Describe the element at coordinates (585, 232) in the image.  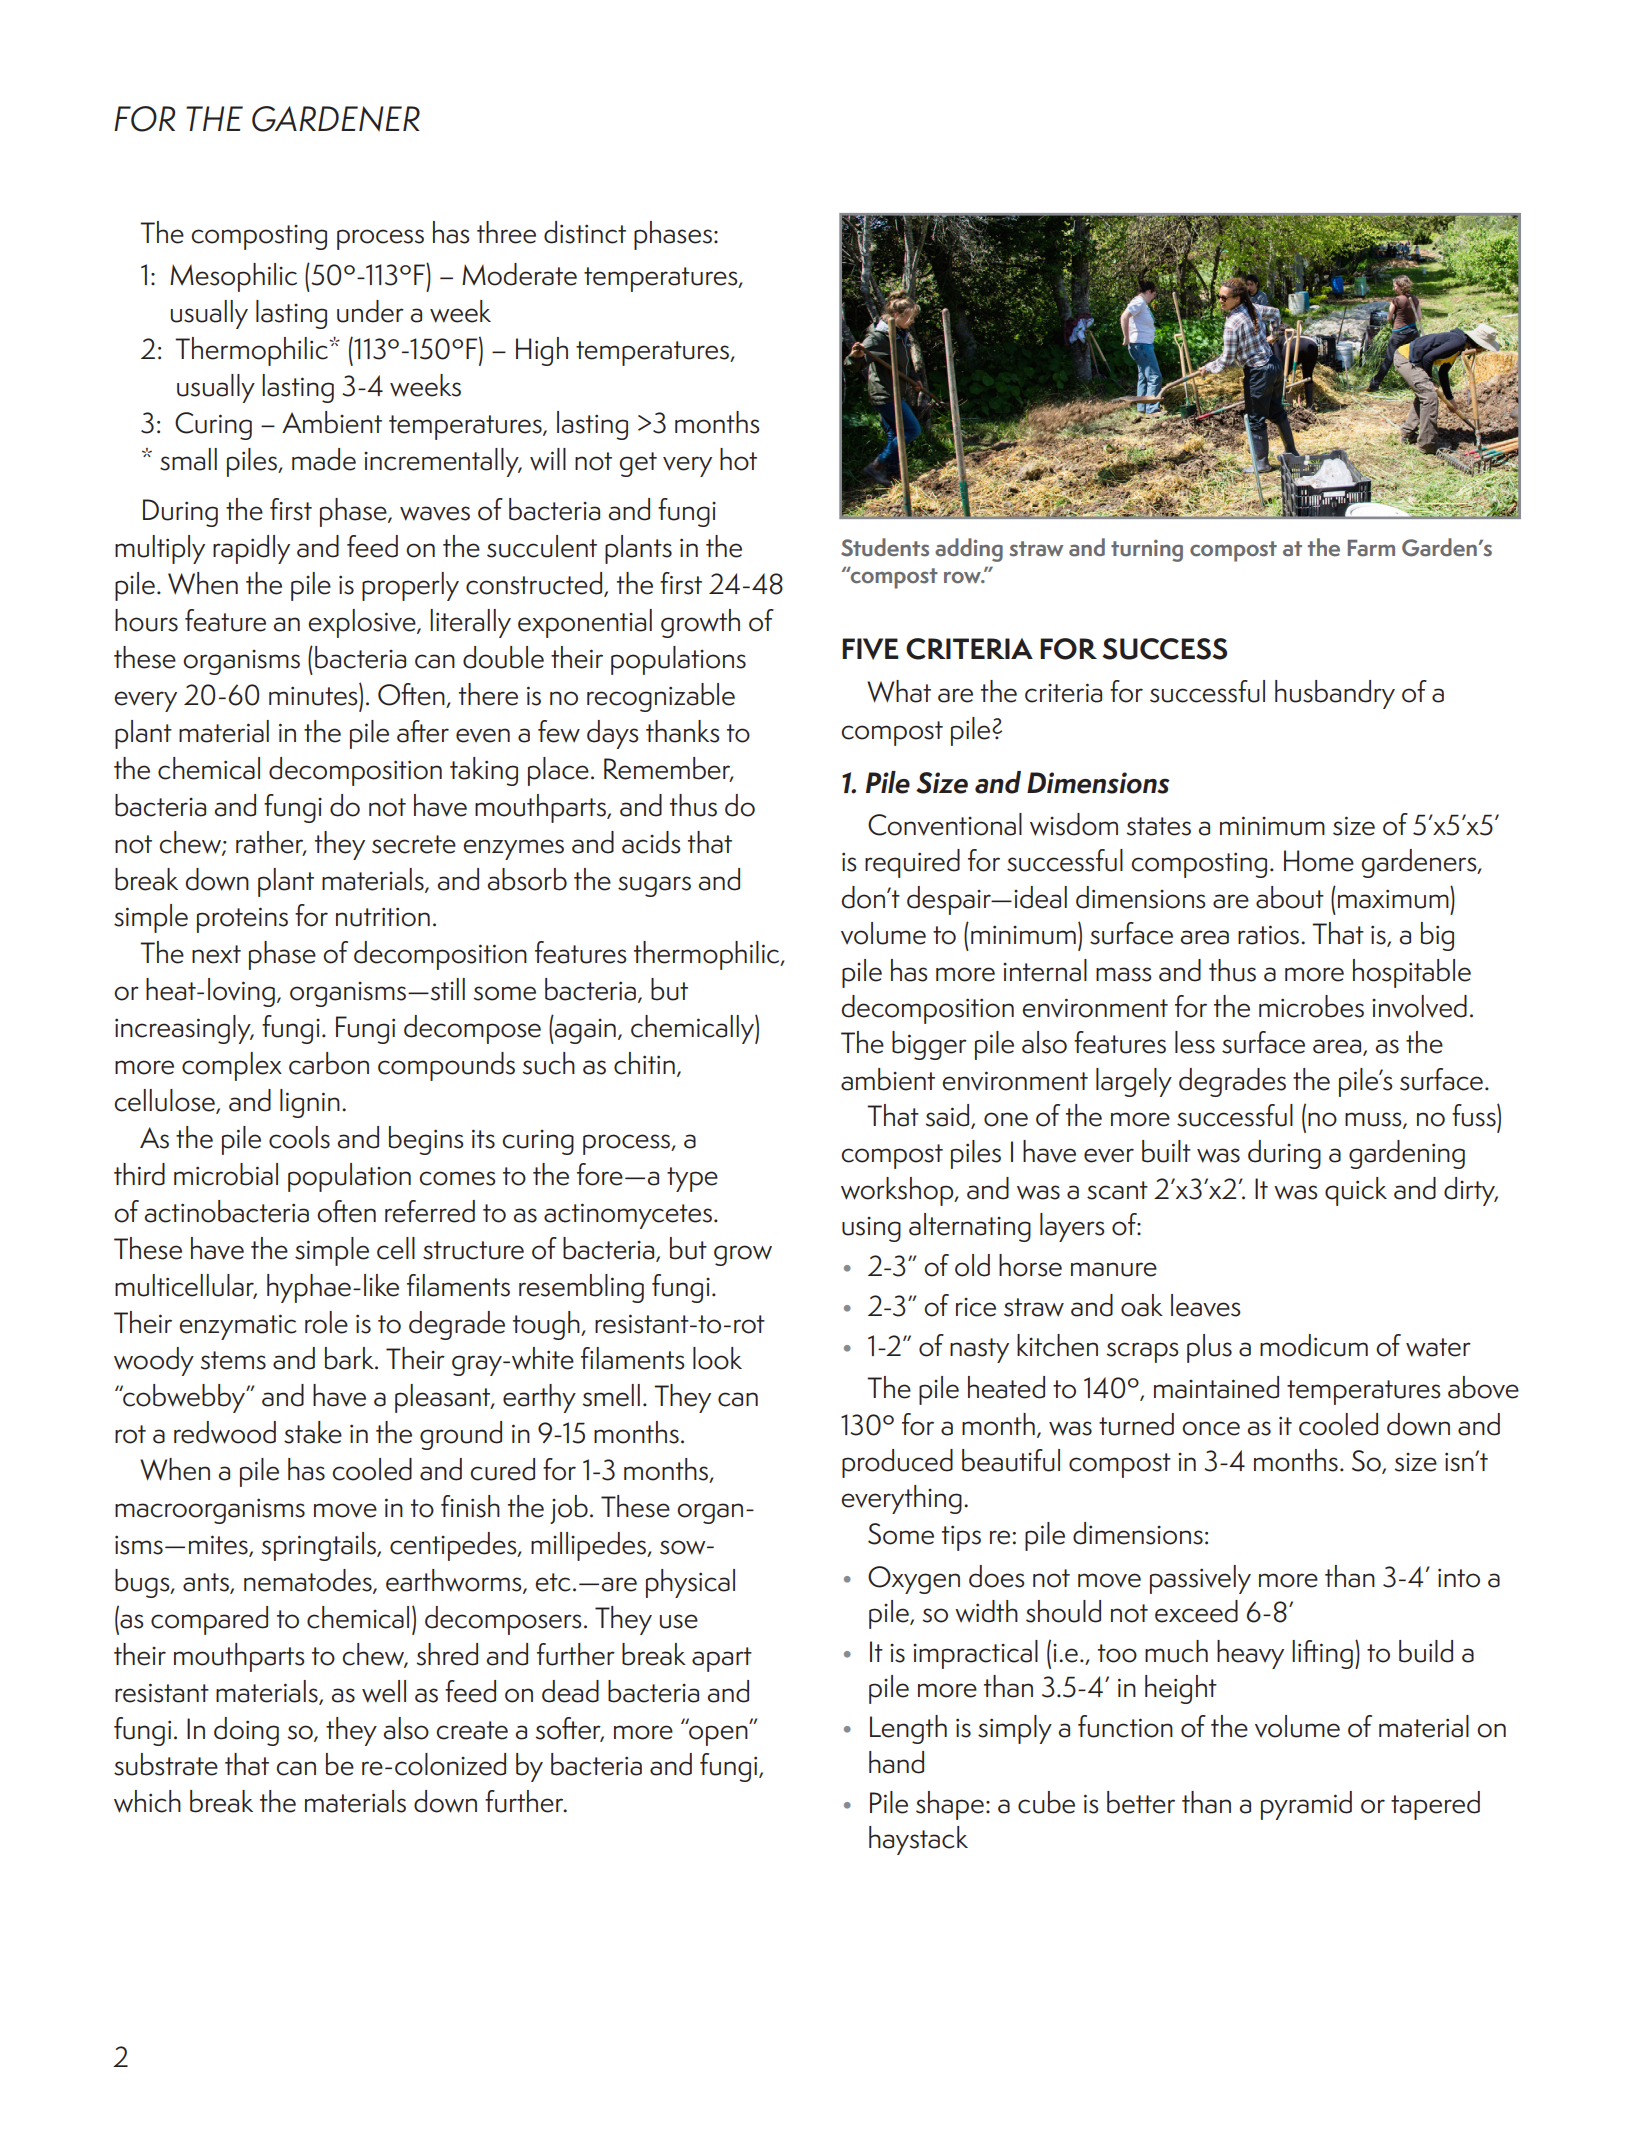
I see `distinct` at that location.
